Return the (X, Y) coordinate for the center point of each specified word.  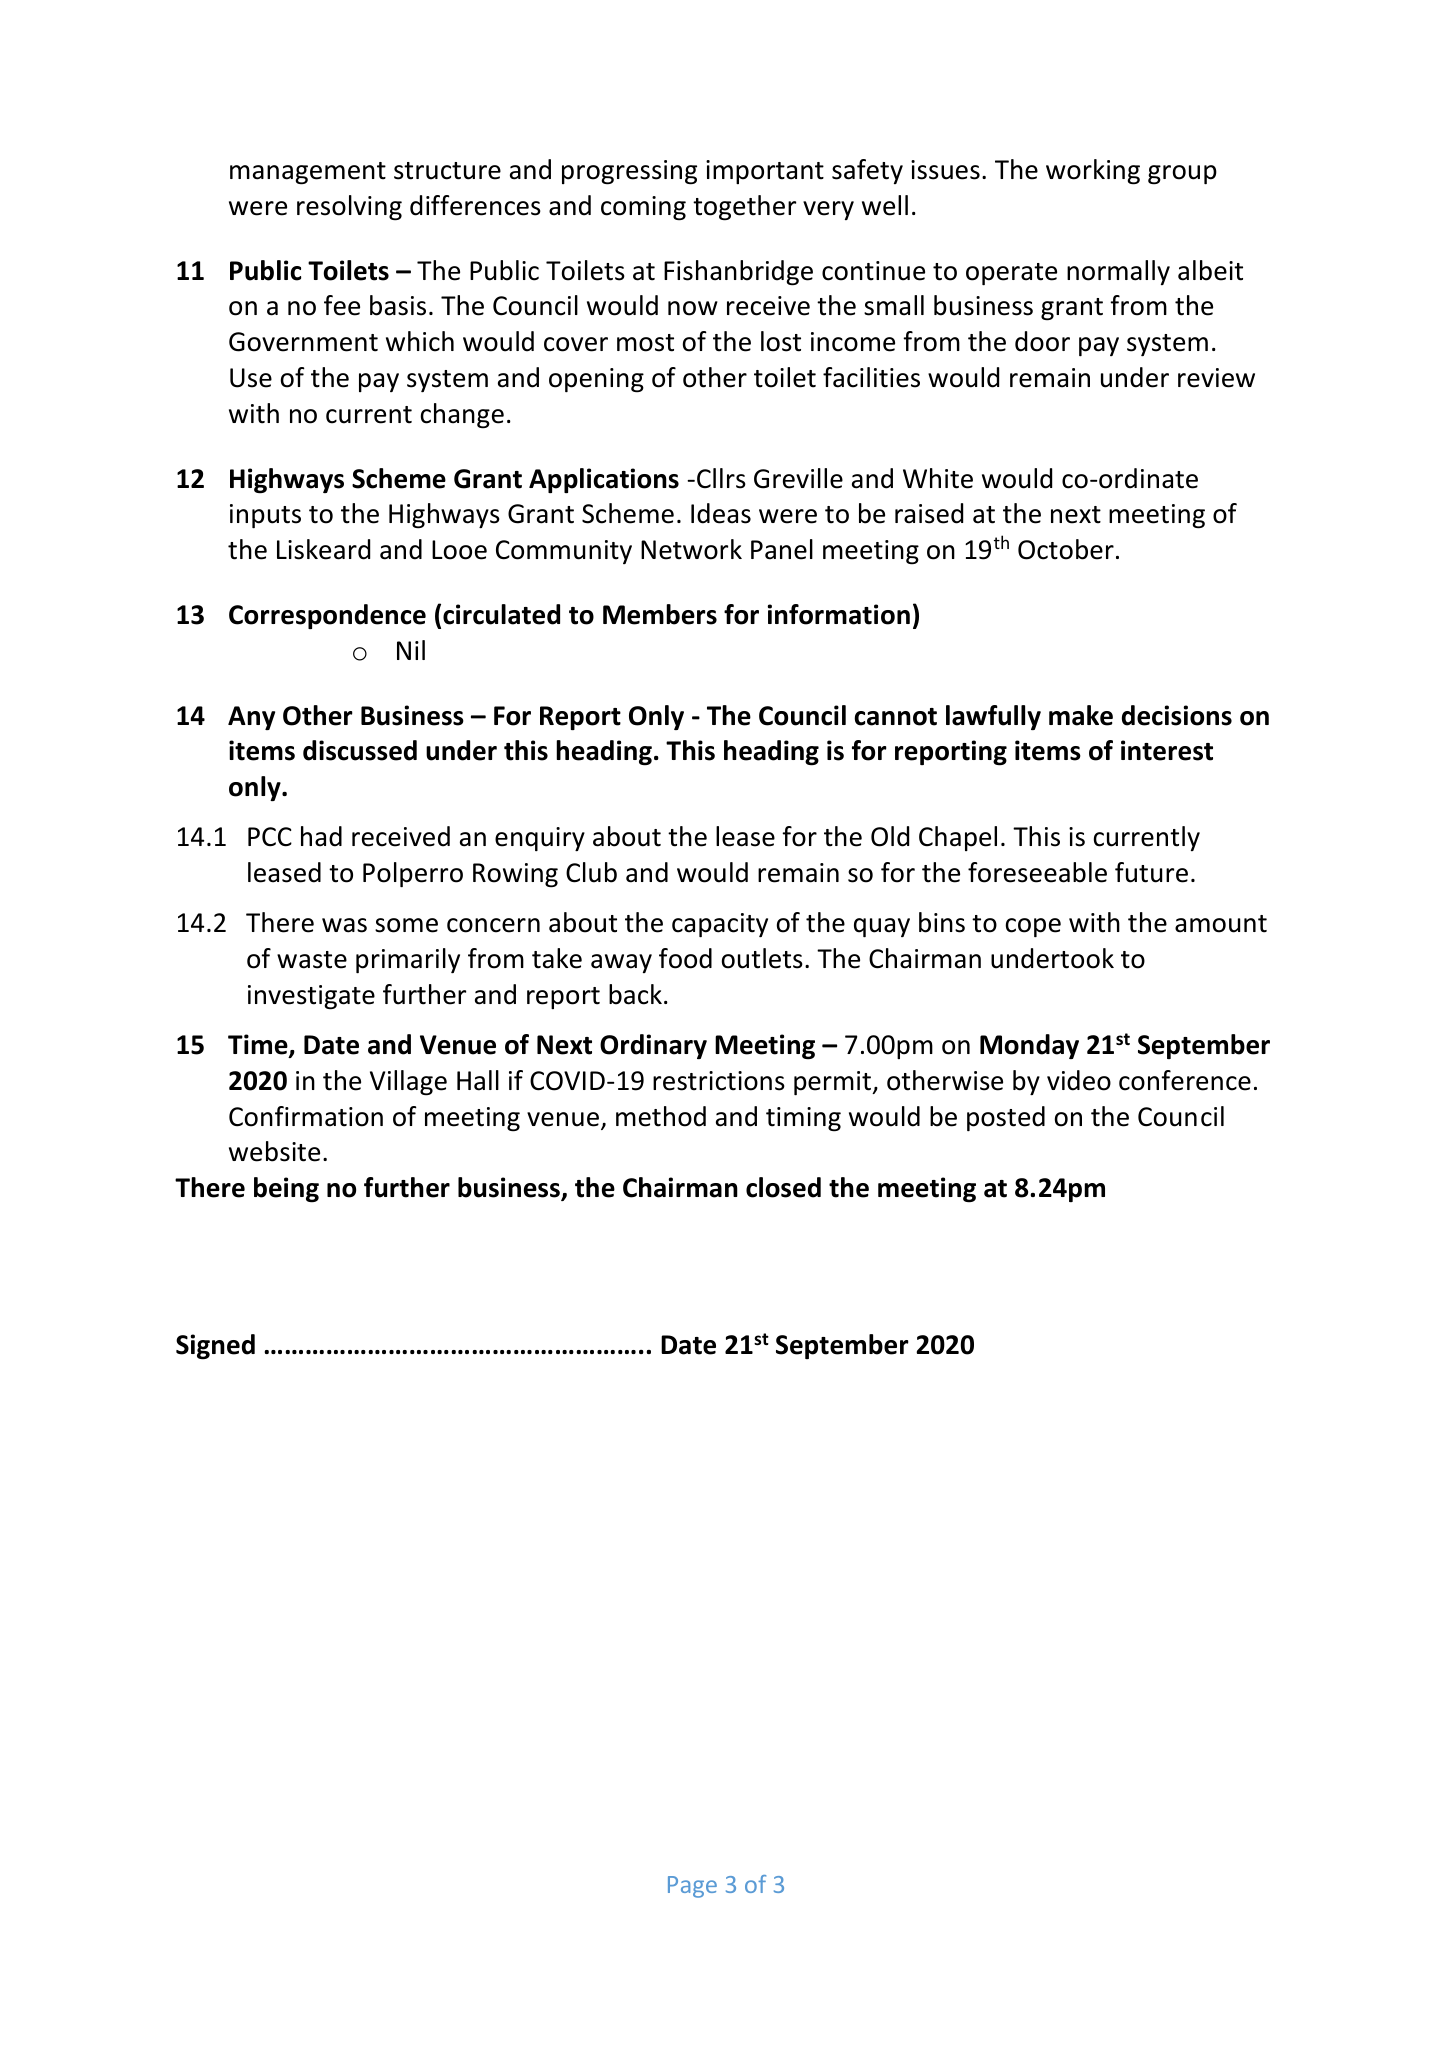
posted (1006, 1118)
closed (783, 1187)
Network (691, 549)
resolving (349, 208)
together (744, 208)
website (274, 1151)
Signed (215, 1347)
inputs (265, 516)
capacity (720, 925)
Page (692, 1887)
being (286, 1190)
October (1066, 549)
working (1093, 172)
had (321, 836)
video (1079, 1080)
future (1151, 872)
